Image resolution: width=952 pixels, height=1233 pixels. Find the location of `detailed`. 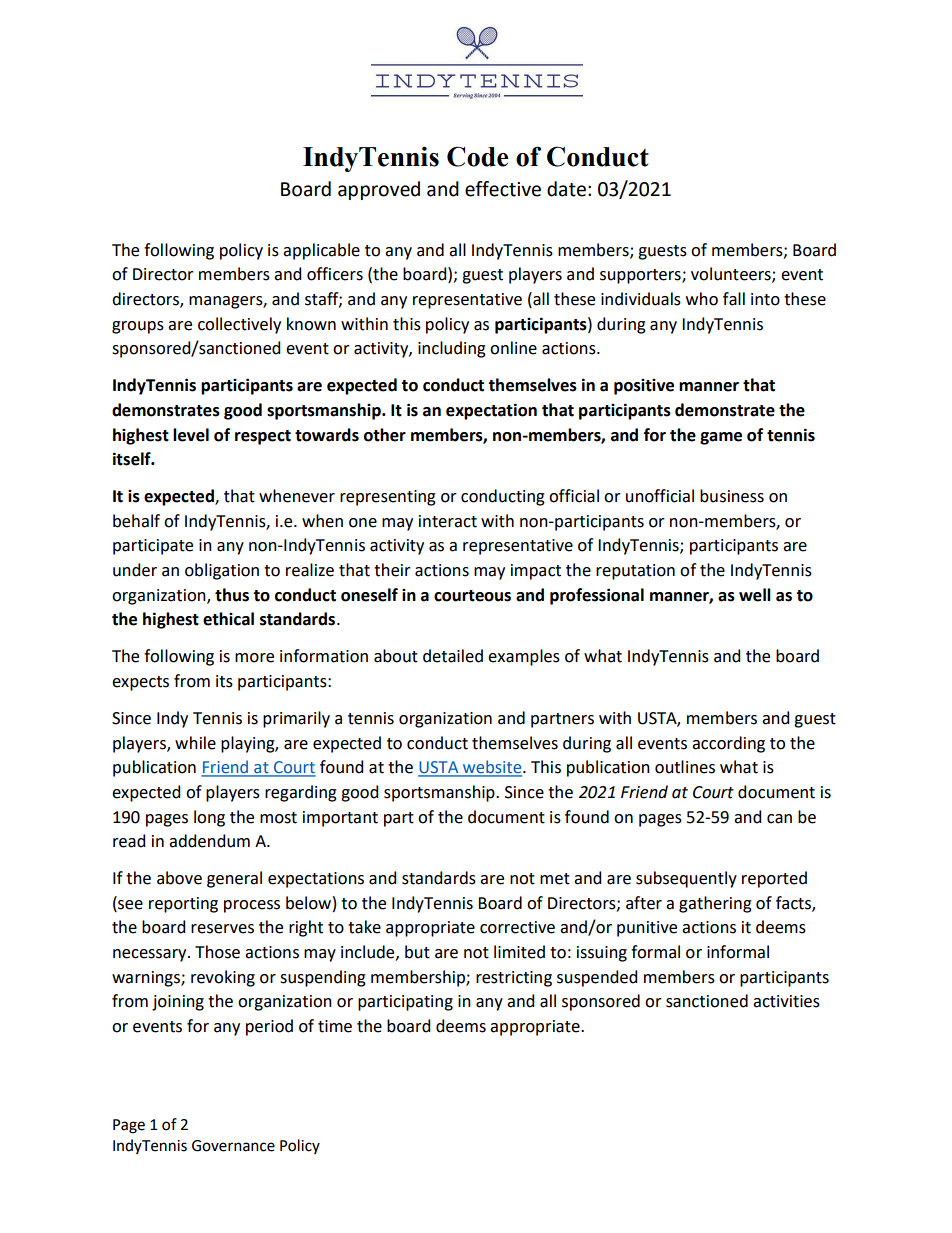

detailed is located at coordinates (453, 656).
